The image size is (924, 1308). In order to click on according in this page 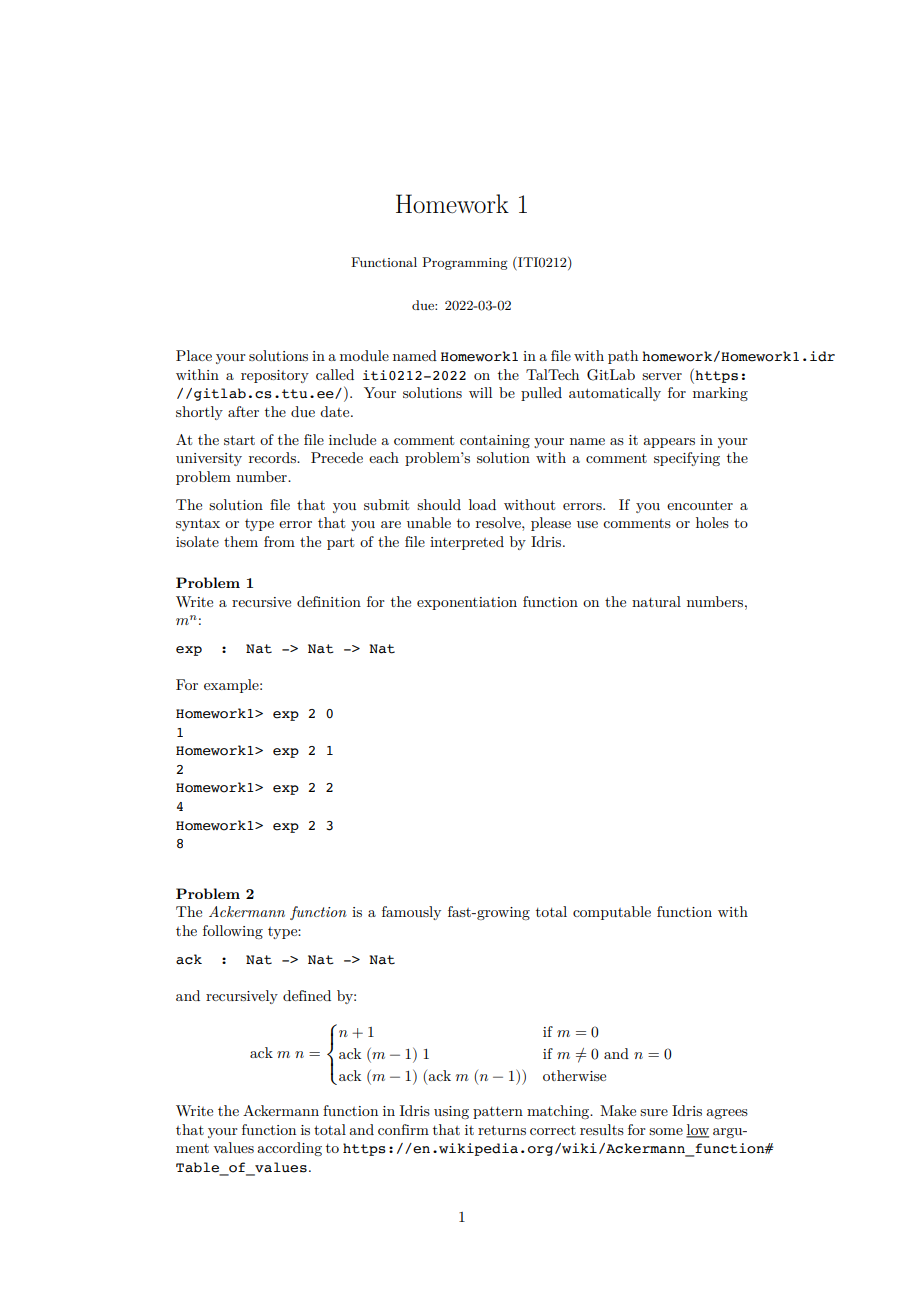, I will do `click(289, 1149)`.
